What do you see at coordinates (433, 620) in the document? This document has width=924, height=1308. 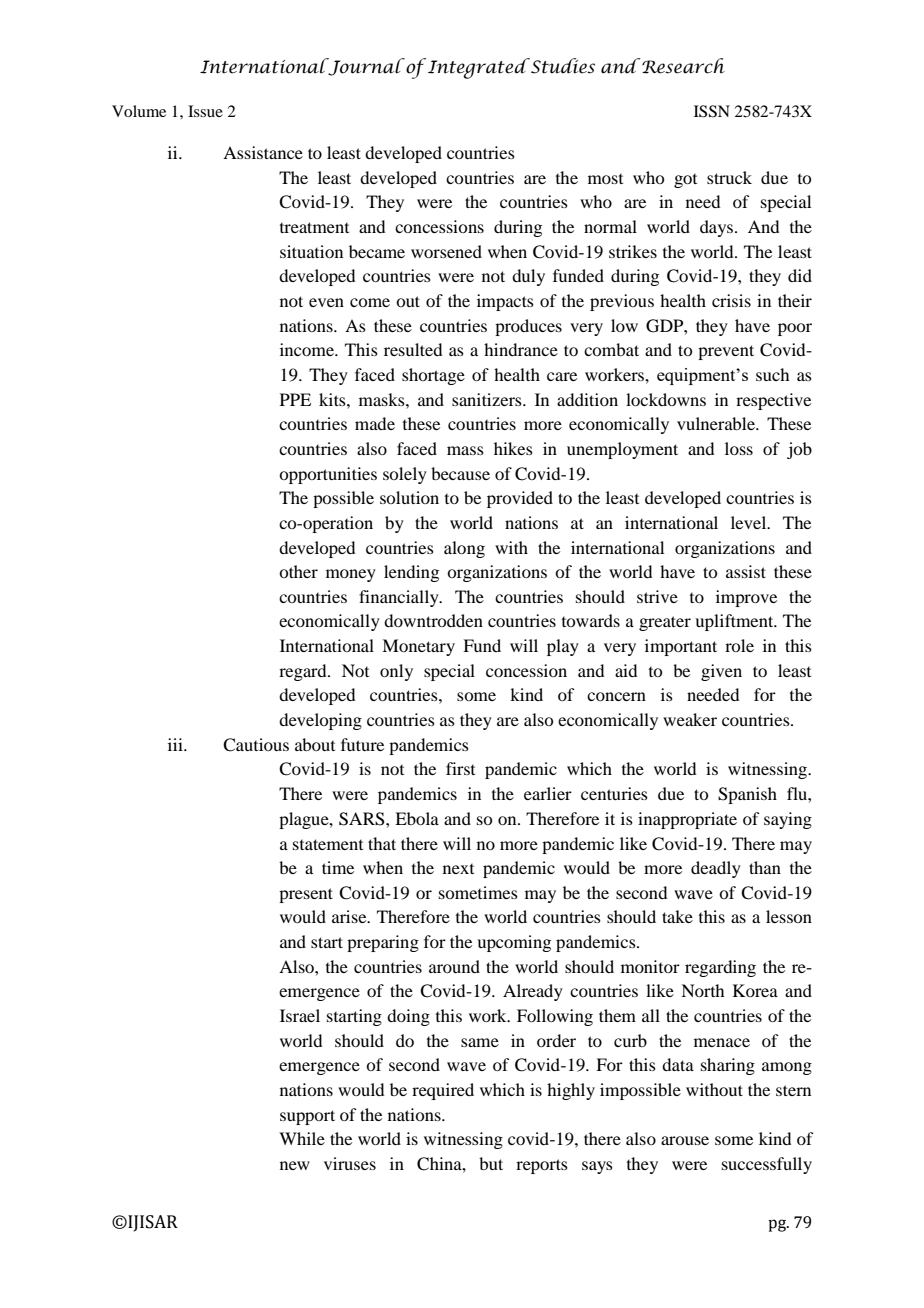 I see `downtrodden` at bounding box center [433, 620].
